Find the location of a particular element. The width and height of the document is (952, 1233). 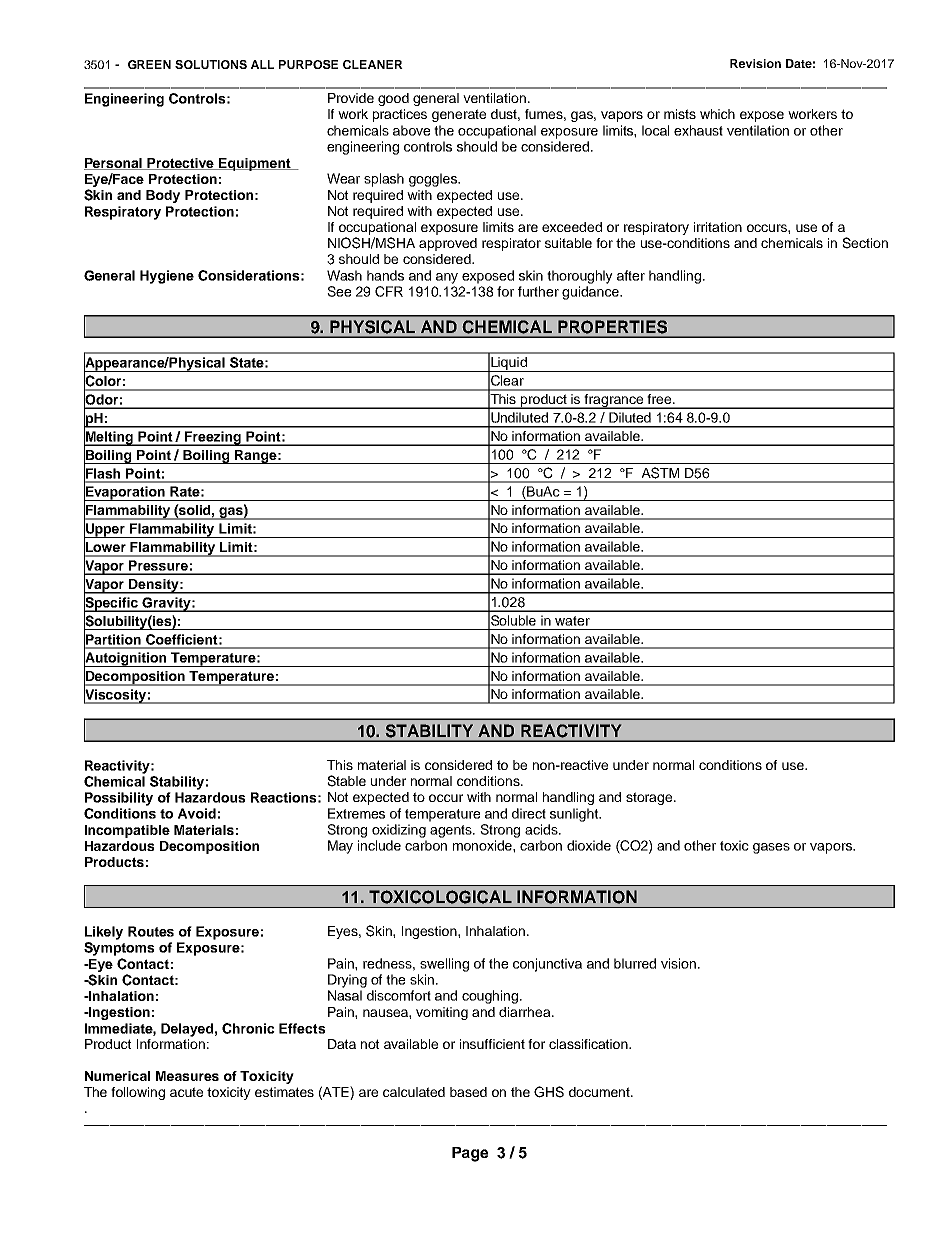

Hygiene is located at coordinates (167, 277).
